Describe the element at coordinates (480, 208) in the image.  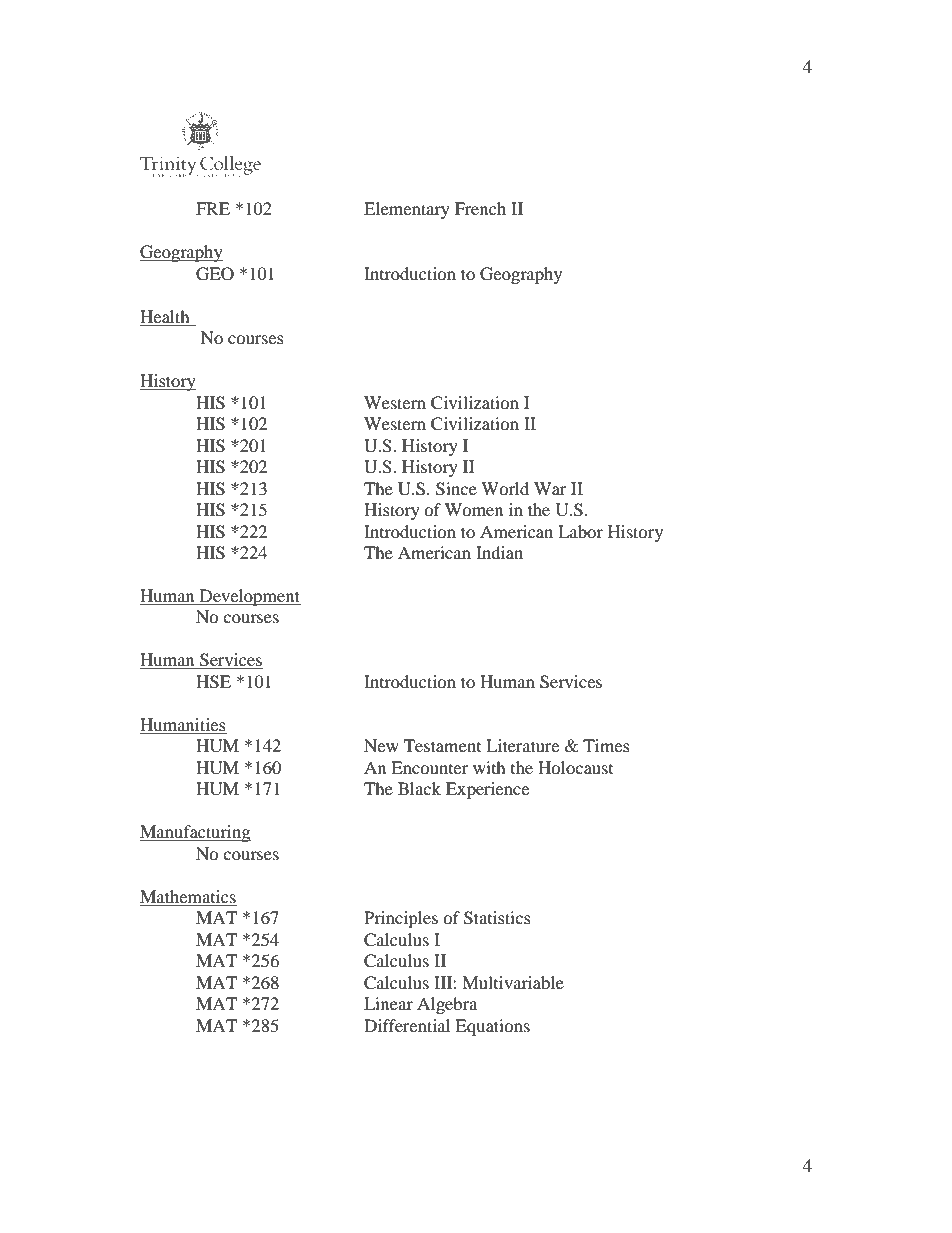
I see `French` at that location.
